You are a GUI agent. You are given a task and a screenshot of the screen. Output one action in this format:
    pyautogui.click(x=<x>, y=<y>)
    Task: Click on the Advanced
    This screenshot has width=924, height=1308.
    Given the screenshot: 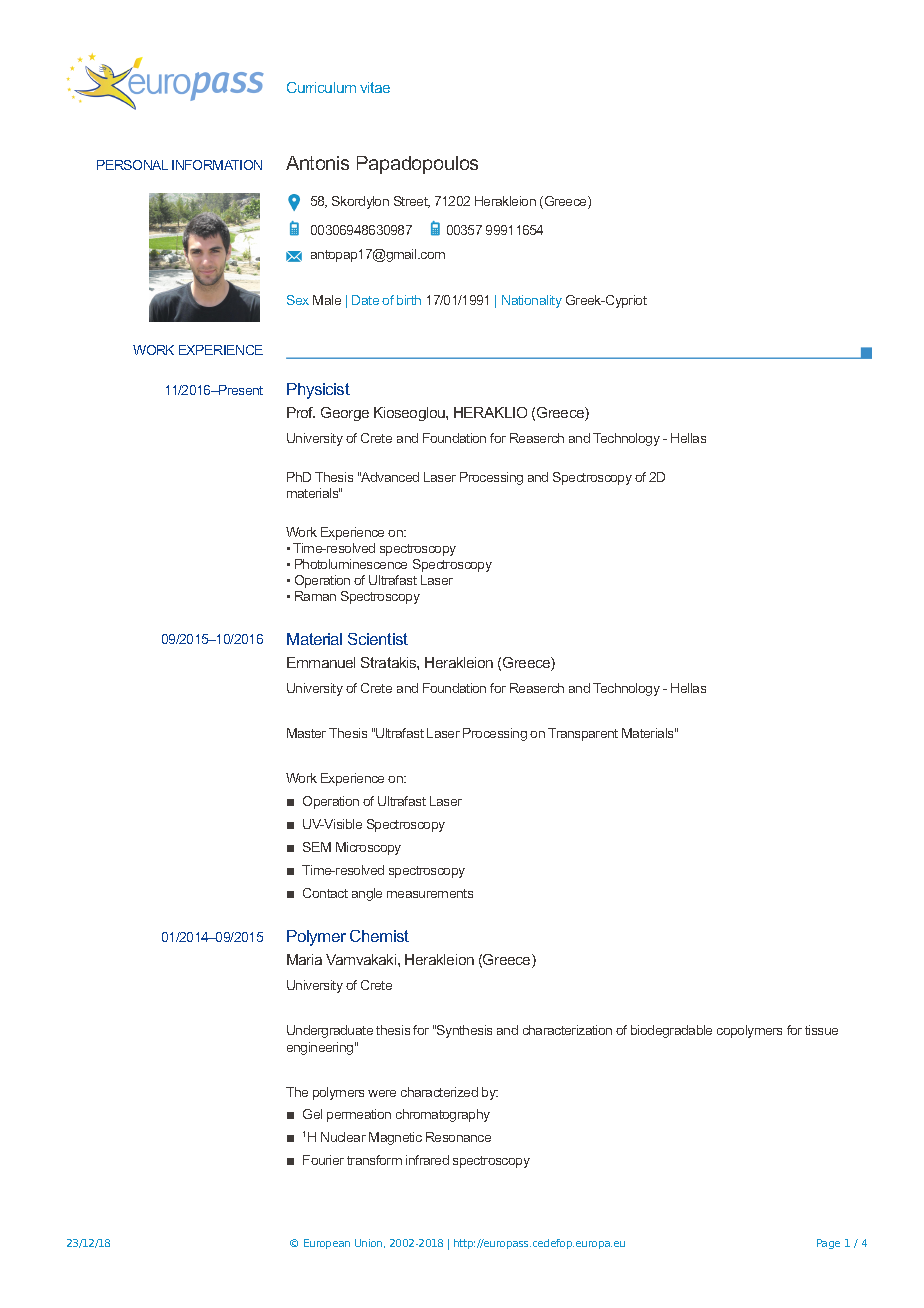 What is the action you would take?
    pyautogui.click(x=389, y=477)
